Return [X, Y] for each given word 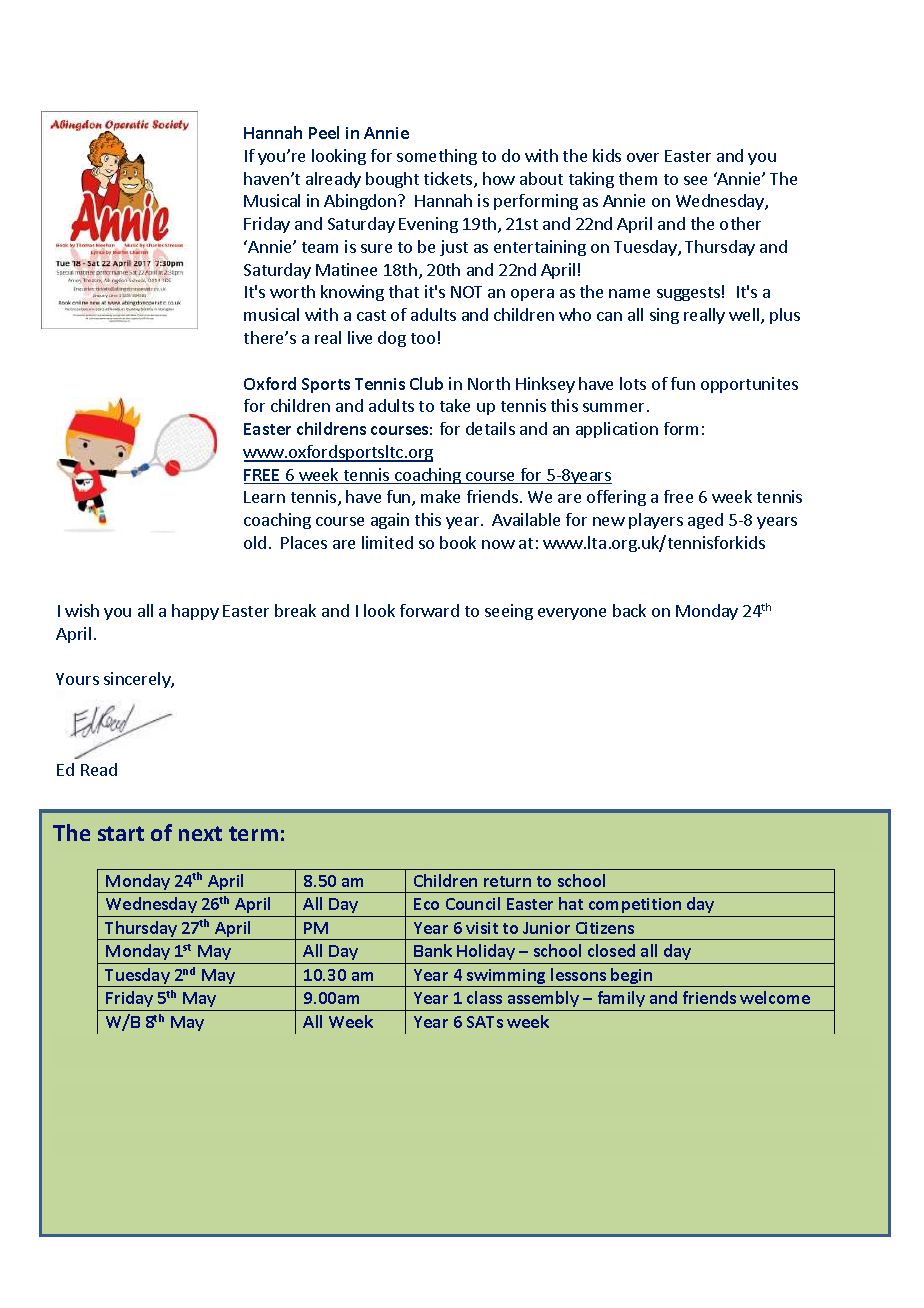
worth [292, 291]
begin [632, 977]
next [200, 833]
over [643, 157]
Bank [433, 950]
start [121, 833]
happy [195, 612]
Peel [324, 132]
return [507, 881]
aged [705, 521]
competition [635, 905]
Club [426, 383]
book [458, 542]
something [437, 157]
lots [633, 383]
